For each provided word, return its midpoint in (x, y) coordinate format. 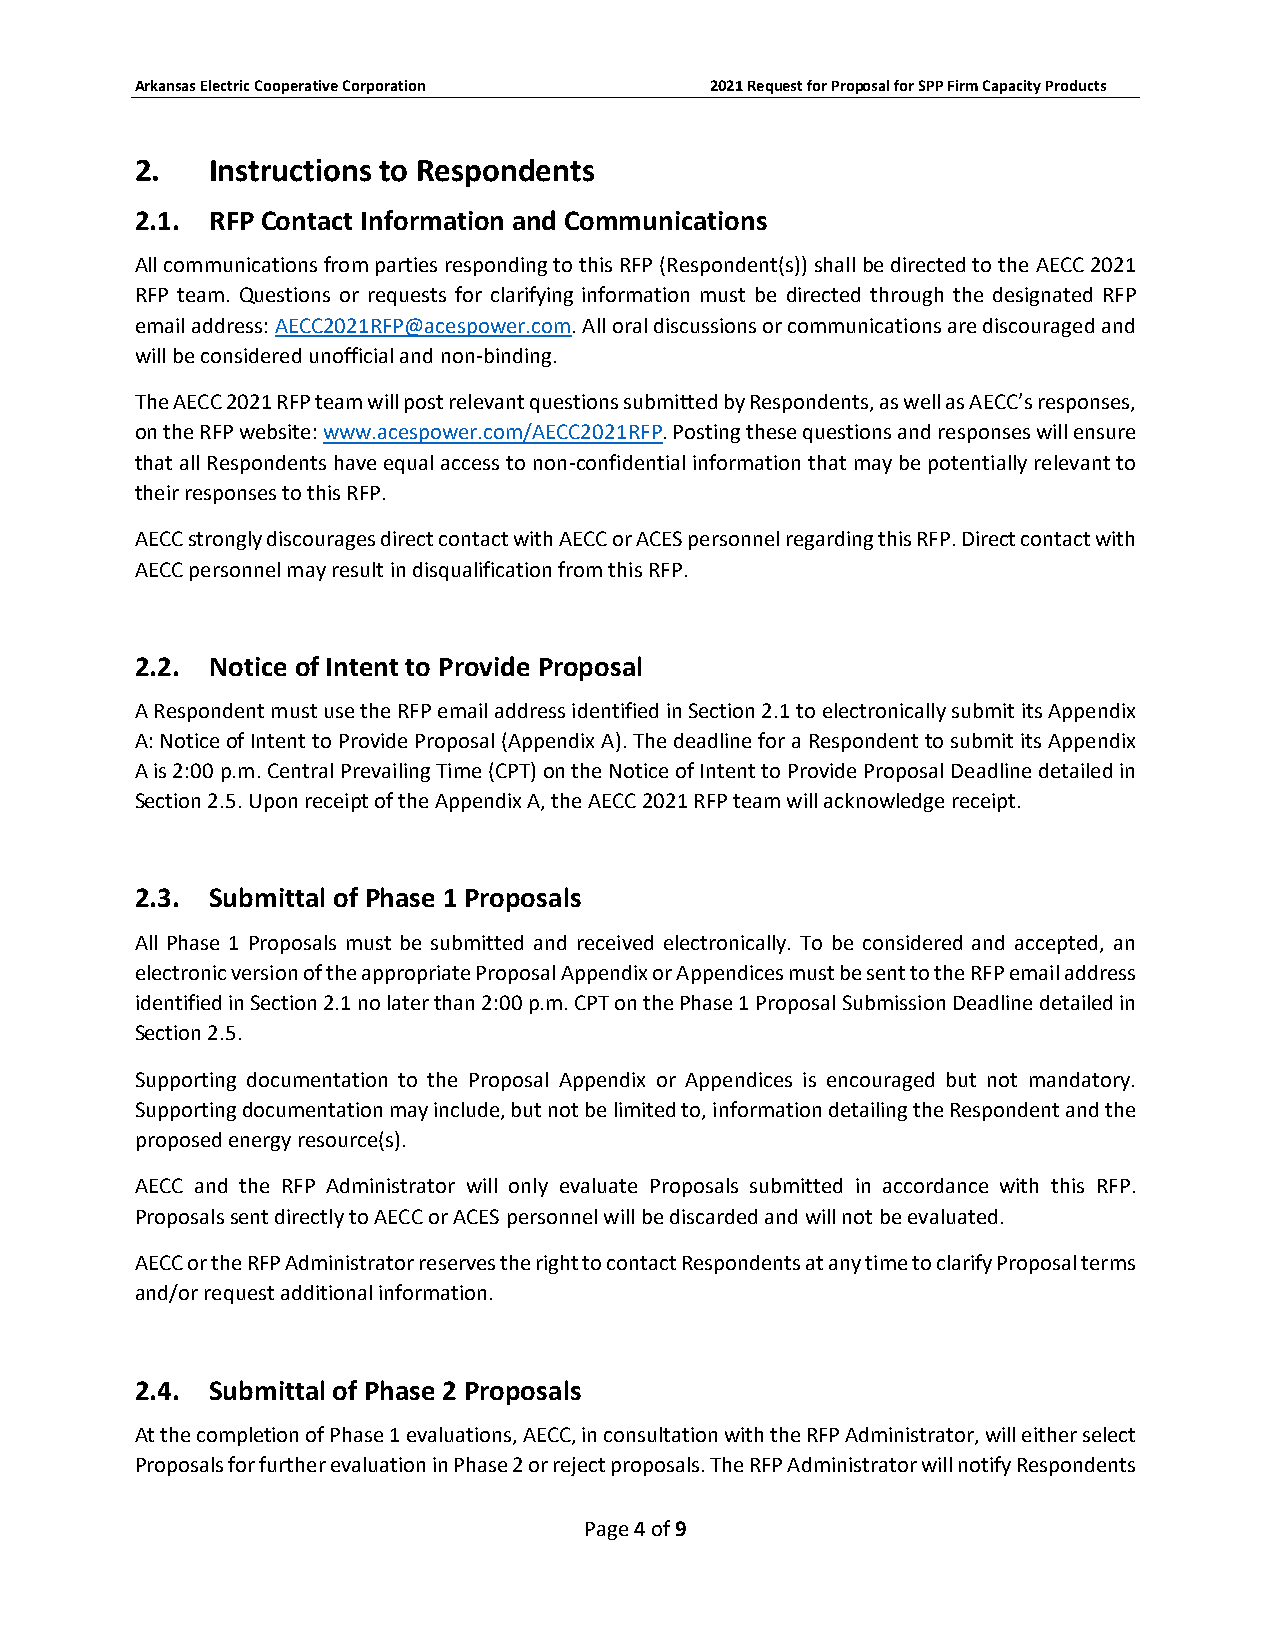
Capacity (1012, 87)
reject (579, 1466)
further (292, 1464)
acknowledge (884, 802)
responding (496, 266)
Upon (273, 803)
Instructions (291, 170)
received (615, 942)
